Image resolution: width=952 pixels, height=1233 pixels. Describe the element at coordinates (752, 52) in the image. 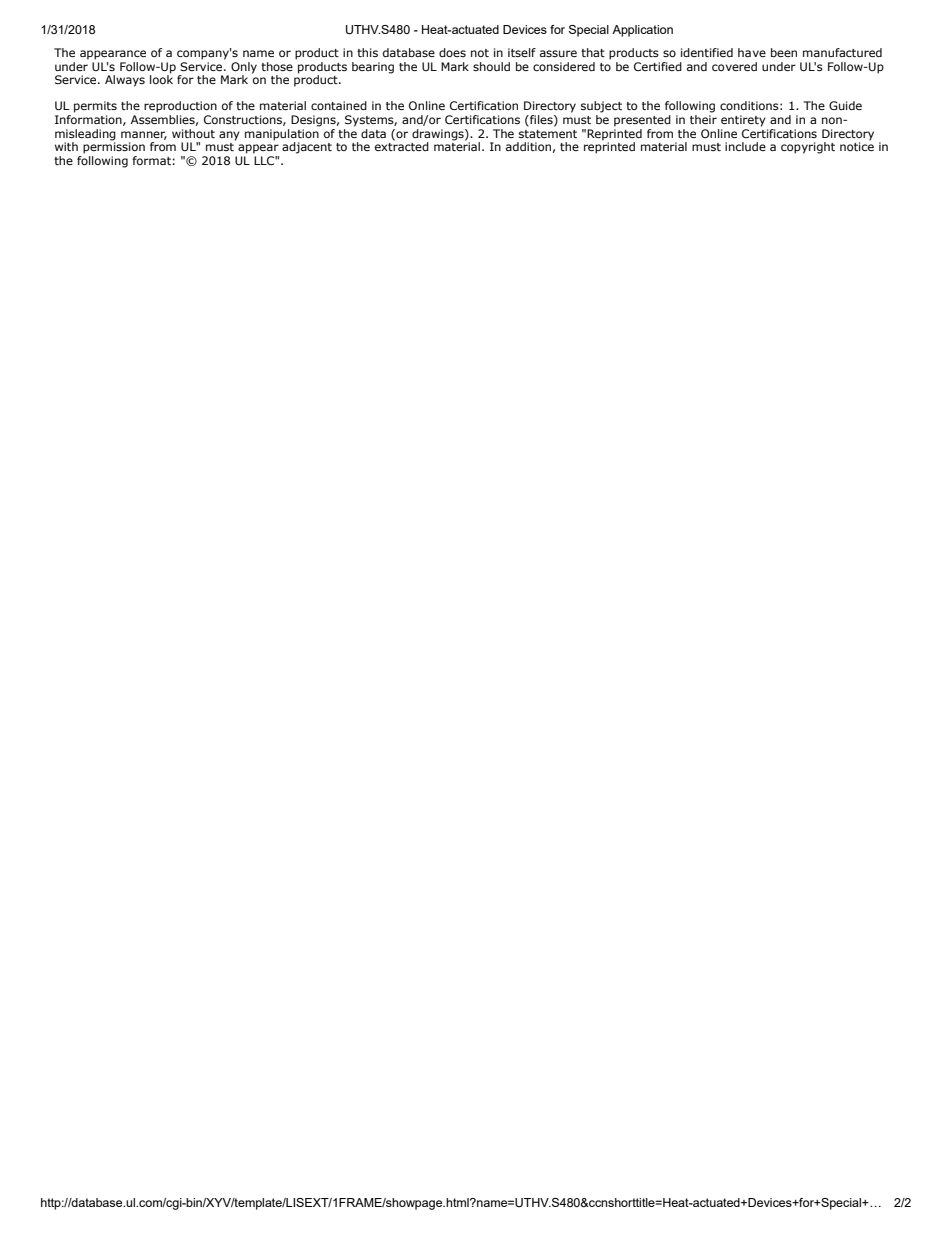

I see `have` at that location.
